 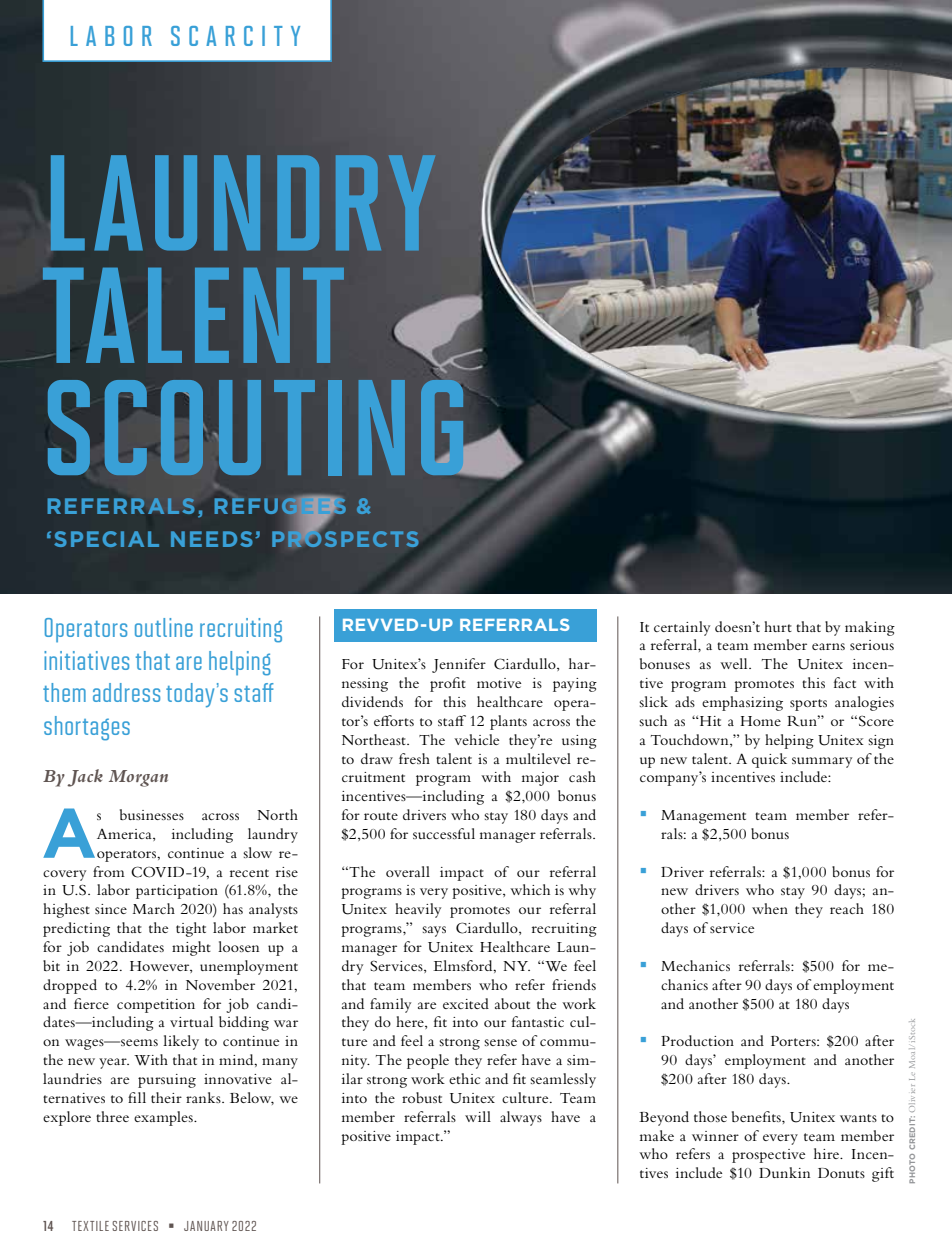 What do you see at coordinates (164, 627) in the screenshot?
I see `outline` at bounding box center [164, 627].
